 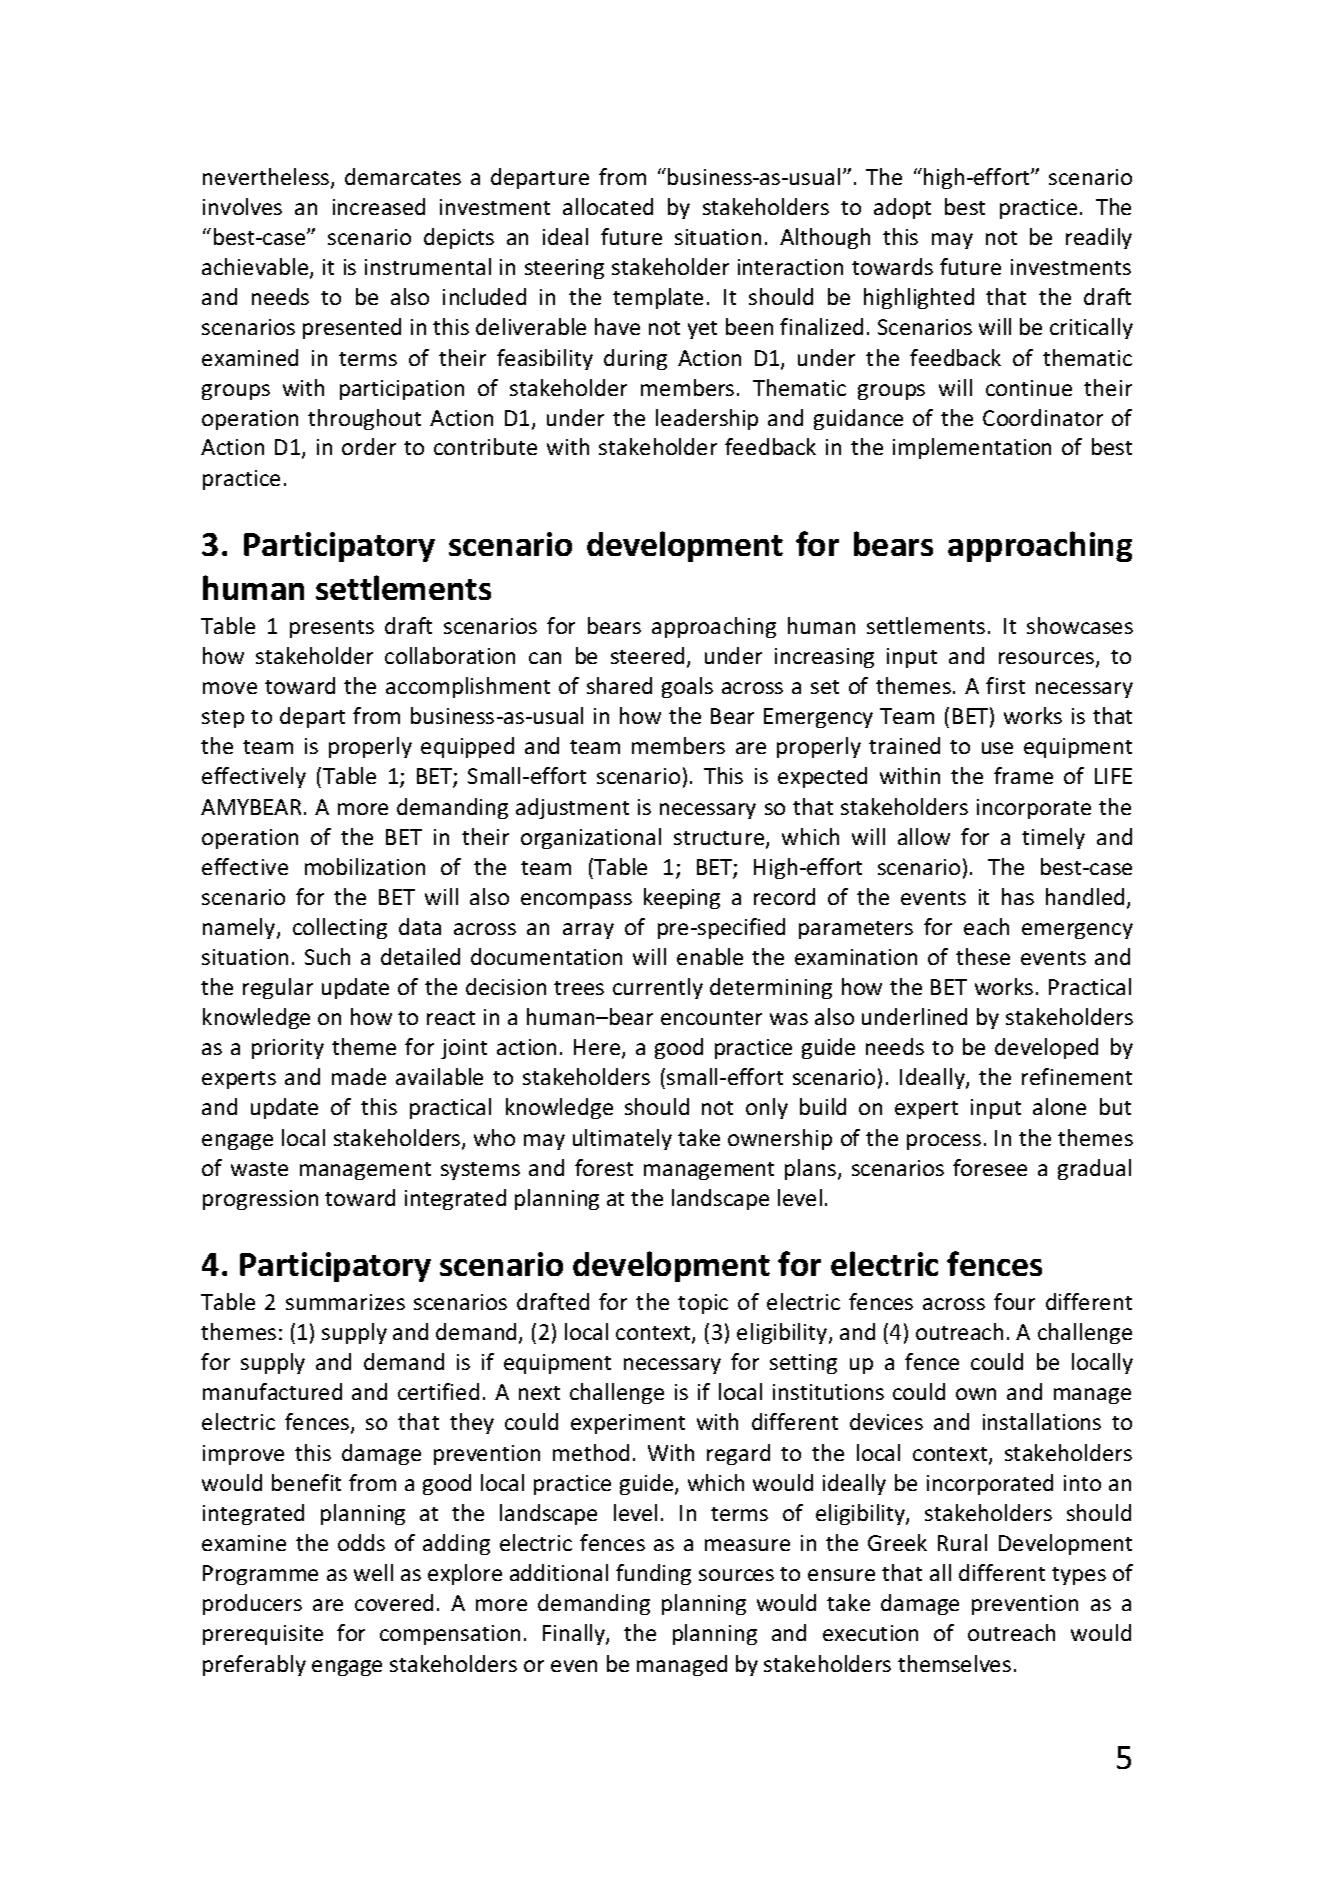 I want to click on summarizes, so click(x=345, y=1302).
